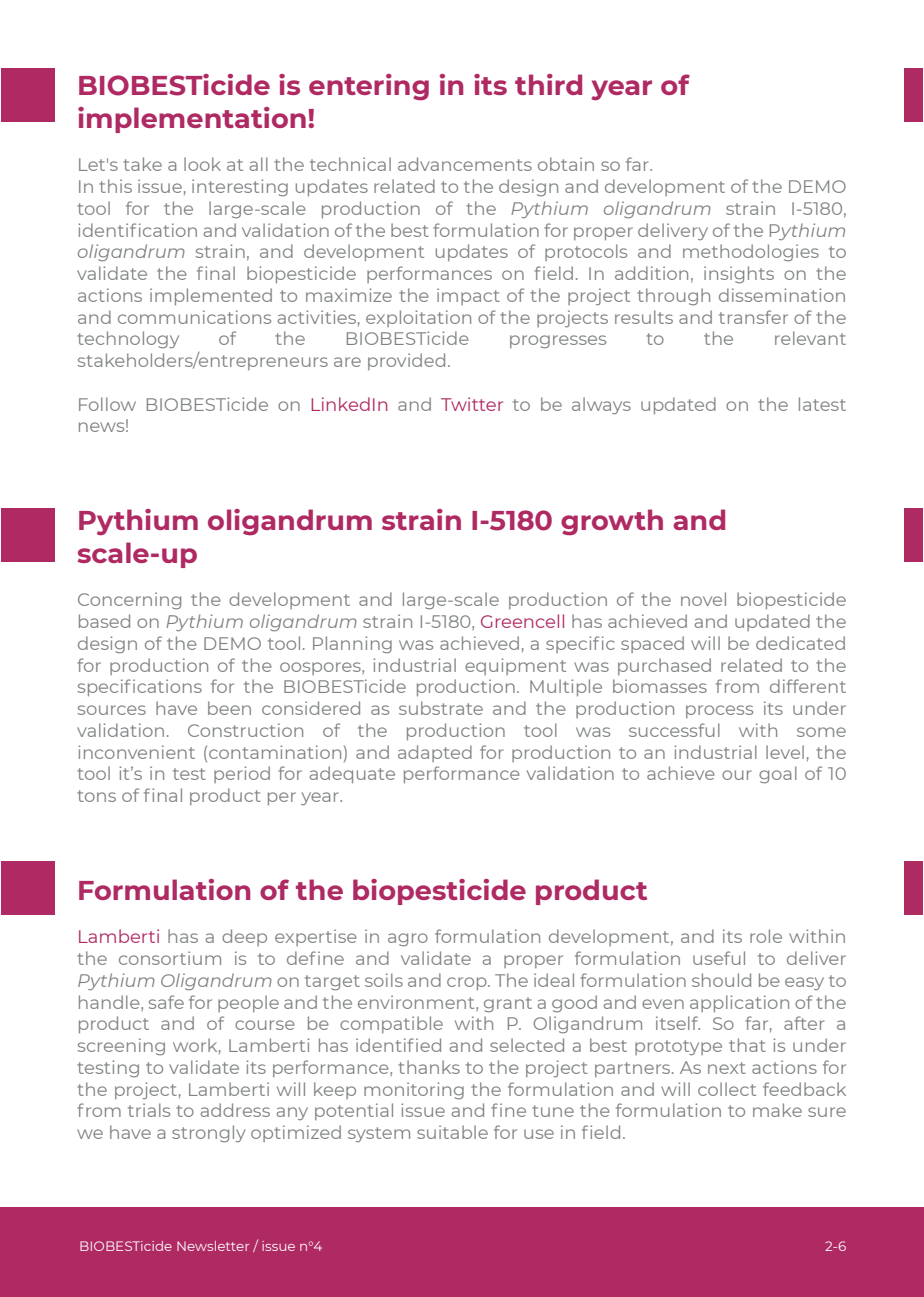  Describe the element at coordinates (468, 296) in the screenshot. I see `impact` at that location.
